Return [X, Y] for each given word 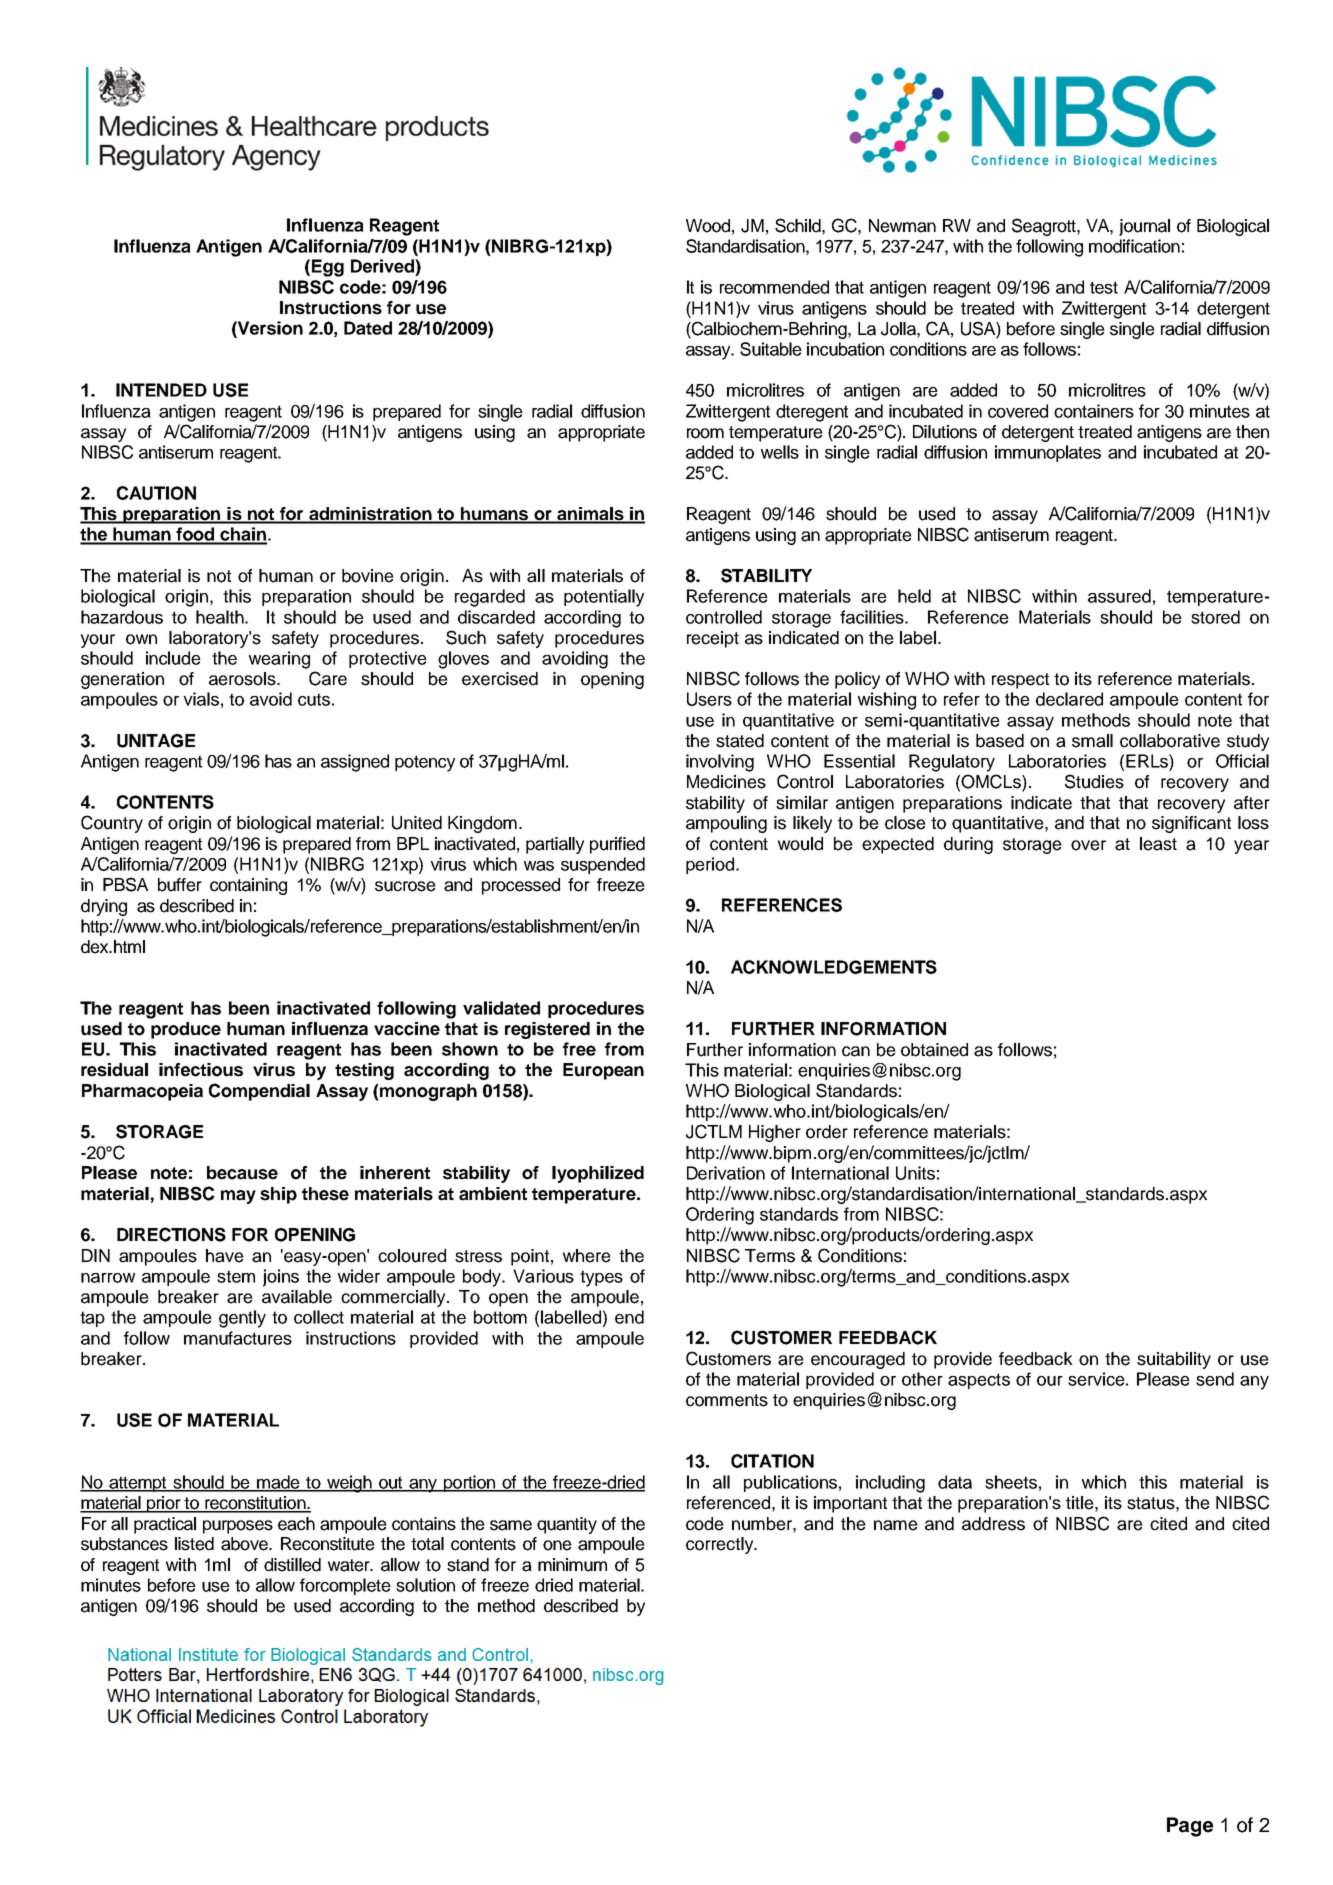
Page [1190, 1827]
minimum [572, 1565]
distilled [292, 1565]
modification [1134, 246]
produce [186, 1030]
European [603, 1071]
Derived [383, 266]
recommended [774, 287]
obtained [934, 1050]
